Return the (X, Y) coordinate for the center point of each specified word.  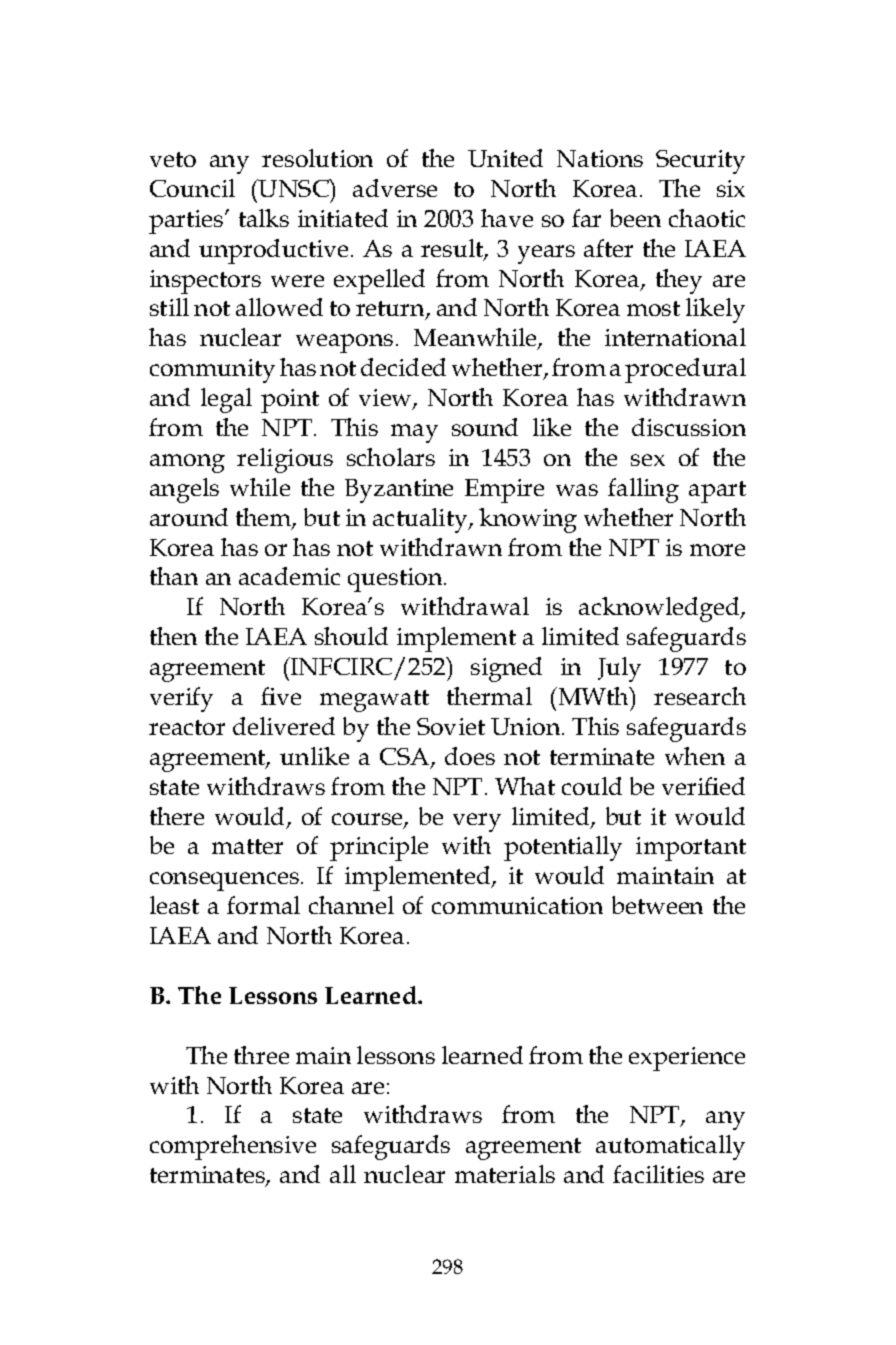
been (635, 218)
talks (264, 218)
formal (263, 905)
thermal (489, 696)
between (657, 905)
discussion (689, 427)
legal (226, 400)
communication (517, 905)
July (619, 669)
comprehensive (233, 1147)
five (281, 696)
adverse (395, 188)
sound (485, 427)
